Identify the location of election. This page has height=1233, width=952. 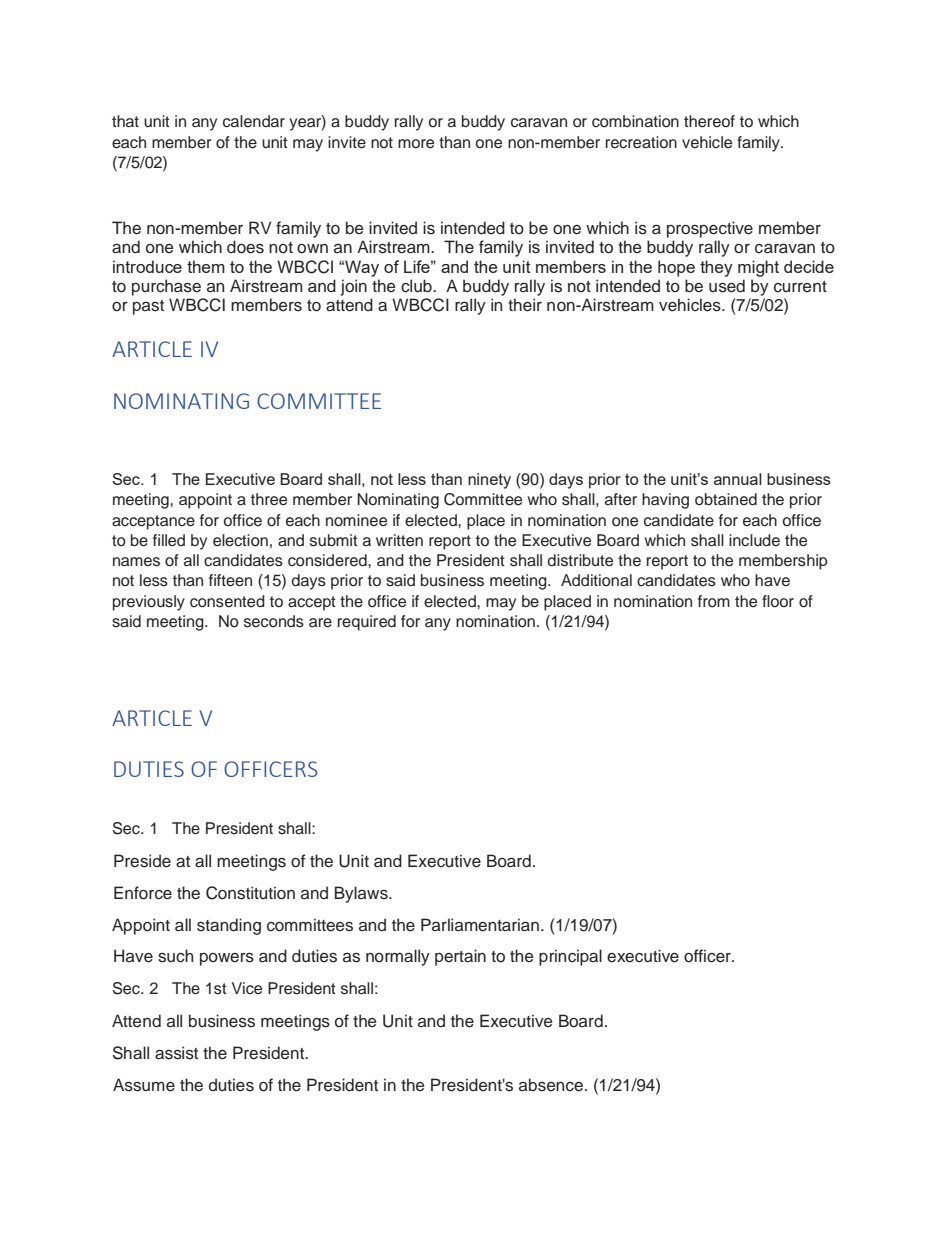
(240, 540).
